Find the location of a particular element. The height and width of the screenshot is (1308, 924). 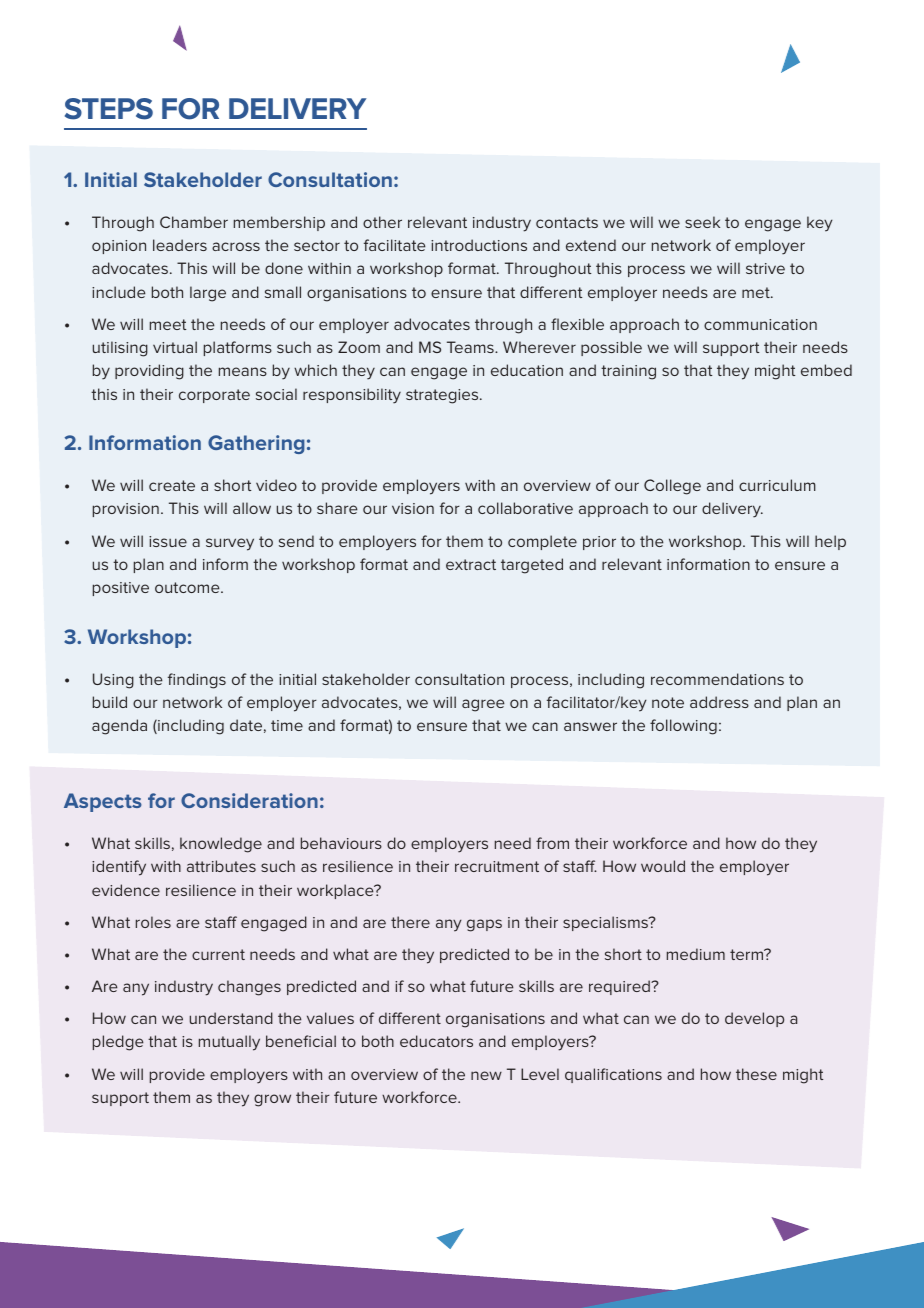

extract is located at coordinates (471, 564).
